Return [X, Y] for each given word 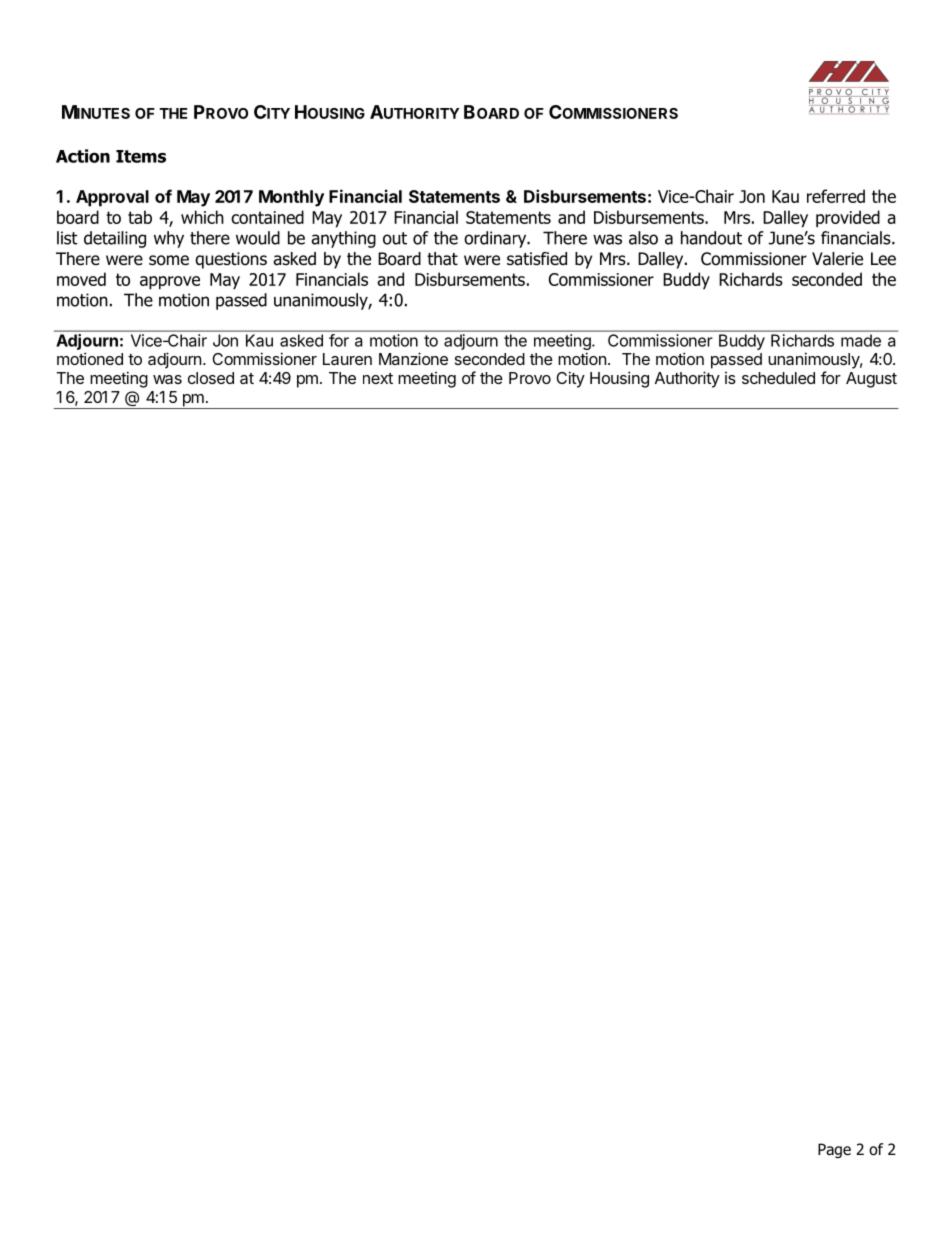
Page [834, 1150]
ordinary [496, 239]
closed [211, 378]
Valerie [837, 259]
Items [141, 156]
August [871, 380]
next [378, 378]
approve [170, 283]
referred [836, 196]
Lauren [347, 359]
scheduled [778, 378]
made [861, 340]
